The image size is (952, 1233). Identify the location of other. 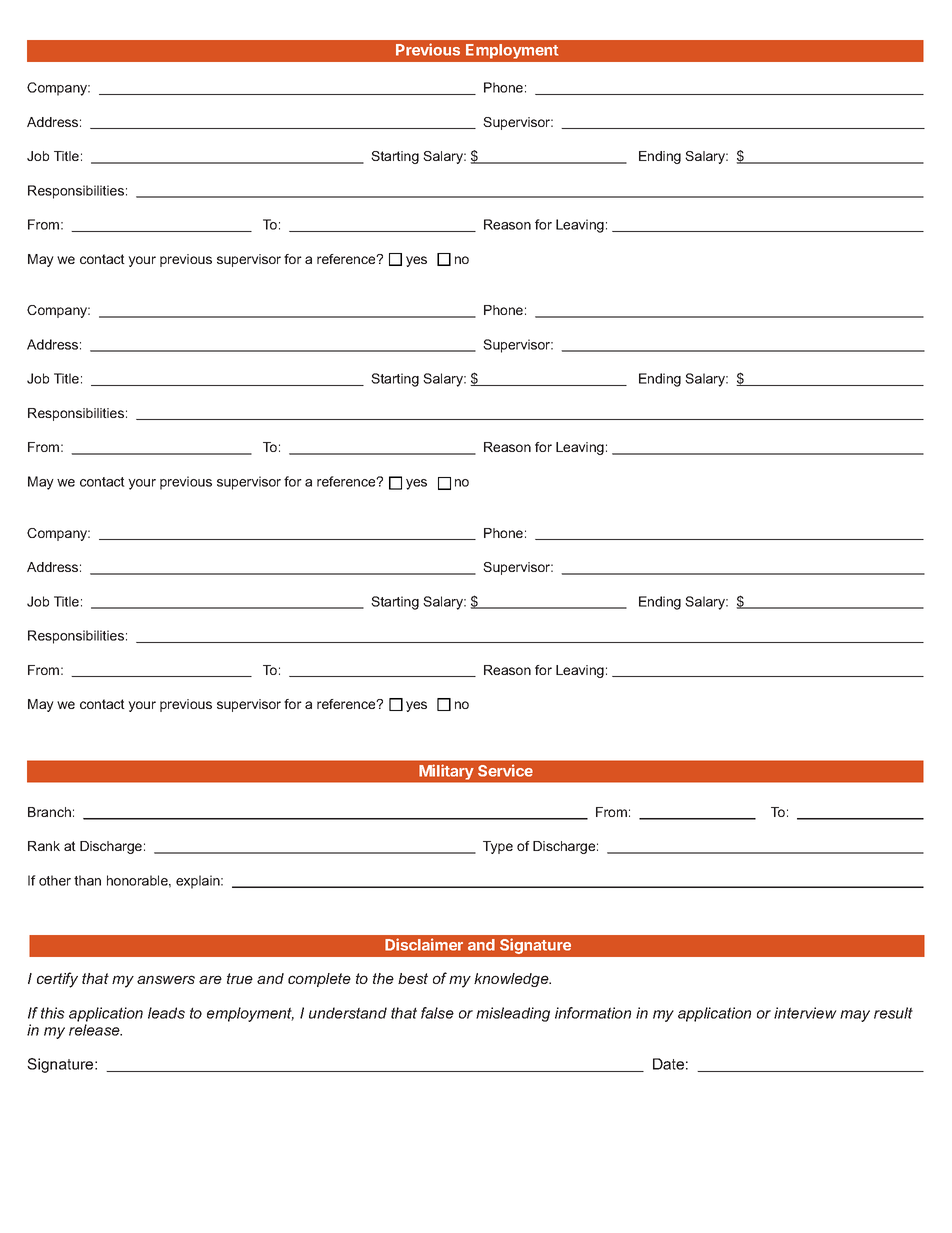
(55, 880).
